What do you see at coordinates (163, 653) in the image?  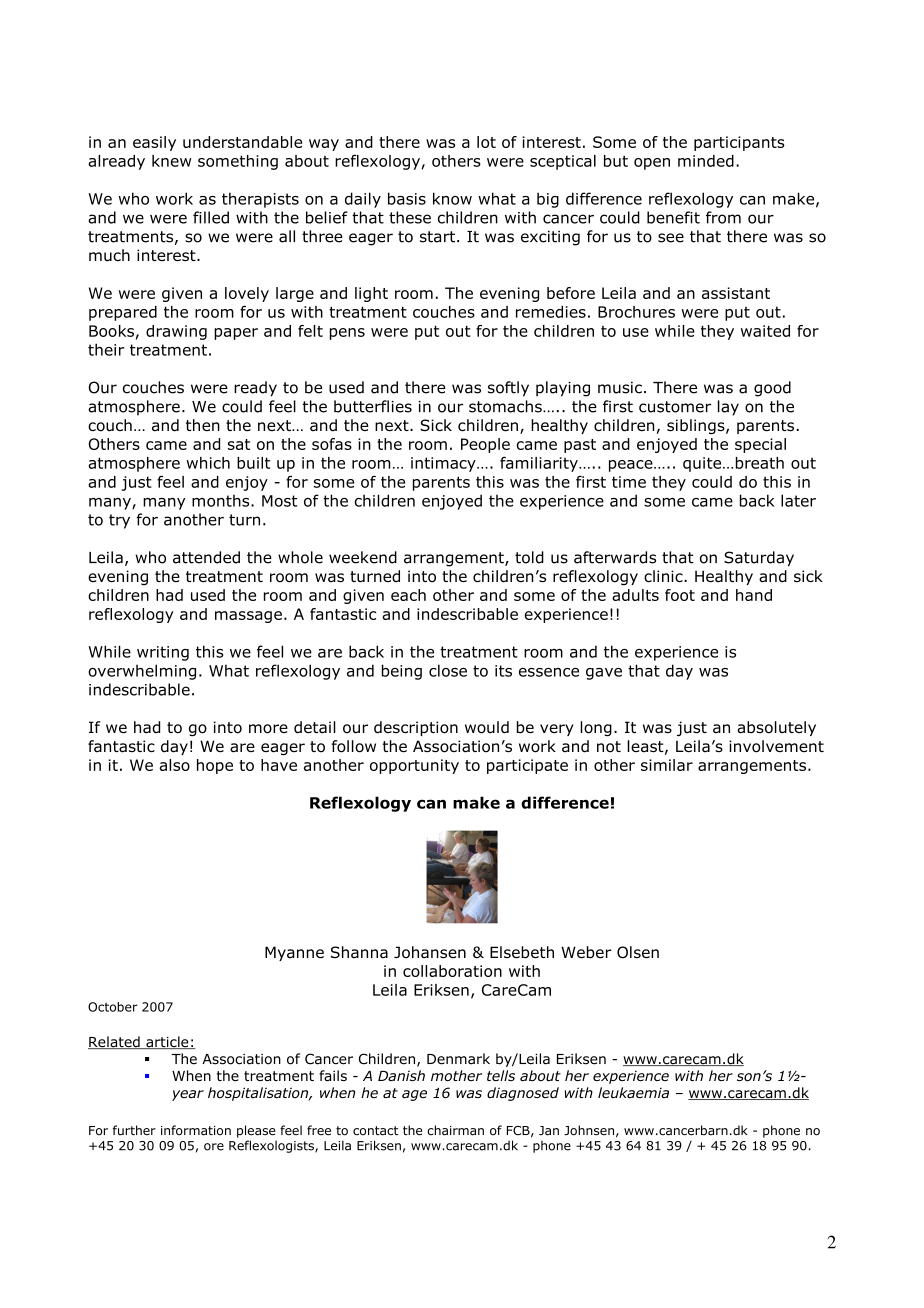 I see `writing` at bounding box center [163, 653].
